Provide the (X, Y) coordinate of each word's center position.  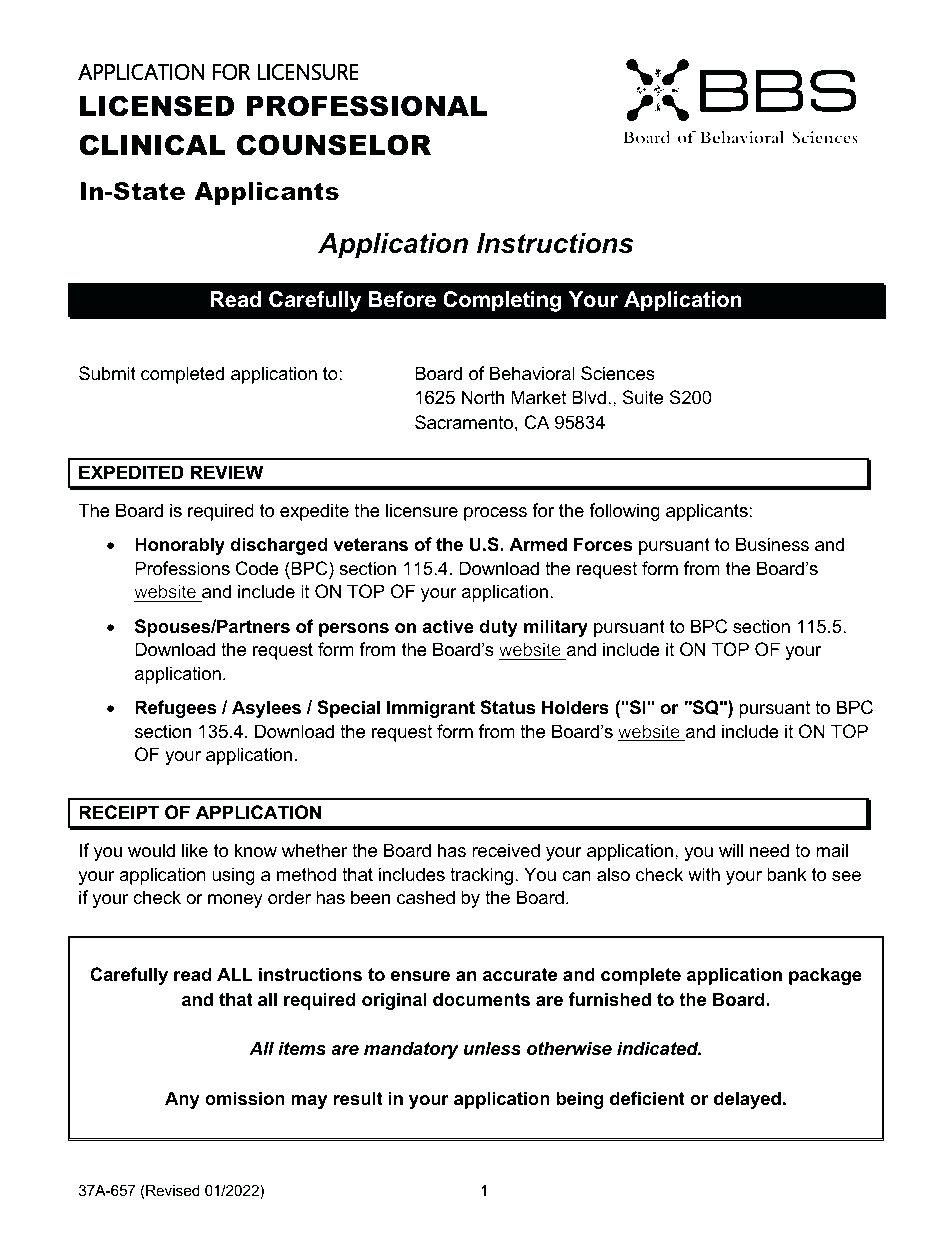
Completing (502, 301)
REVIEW (227, 472)
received (506, 850)
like (195, 850)
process (495, 514)
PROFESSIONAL (366, 106)
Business (772, 544)
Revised (173, 1190)
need (769, 850)
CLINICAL (152, 145)
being (580, 1100)
